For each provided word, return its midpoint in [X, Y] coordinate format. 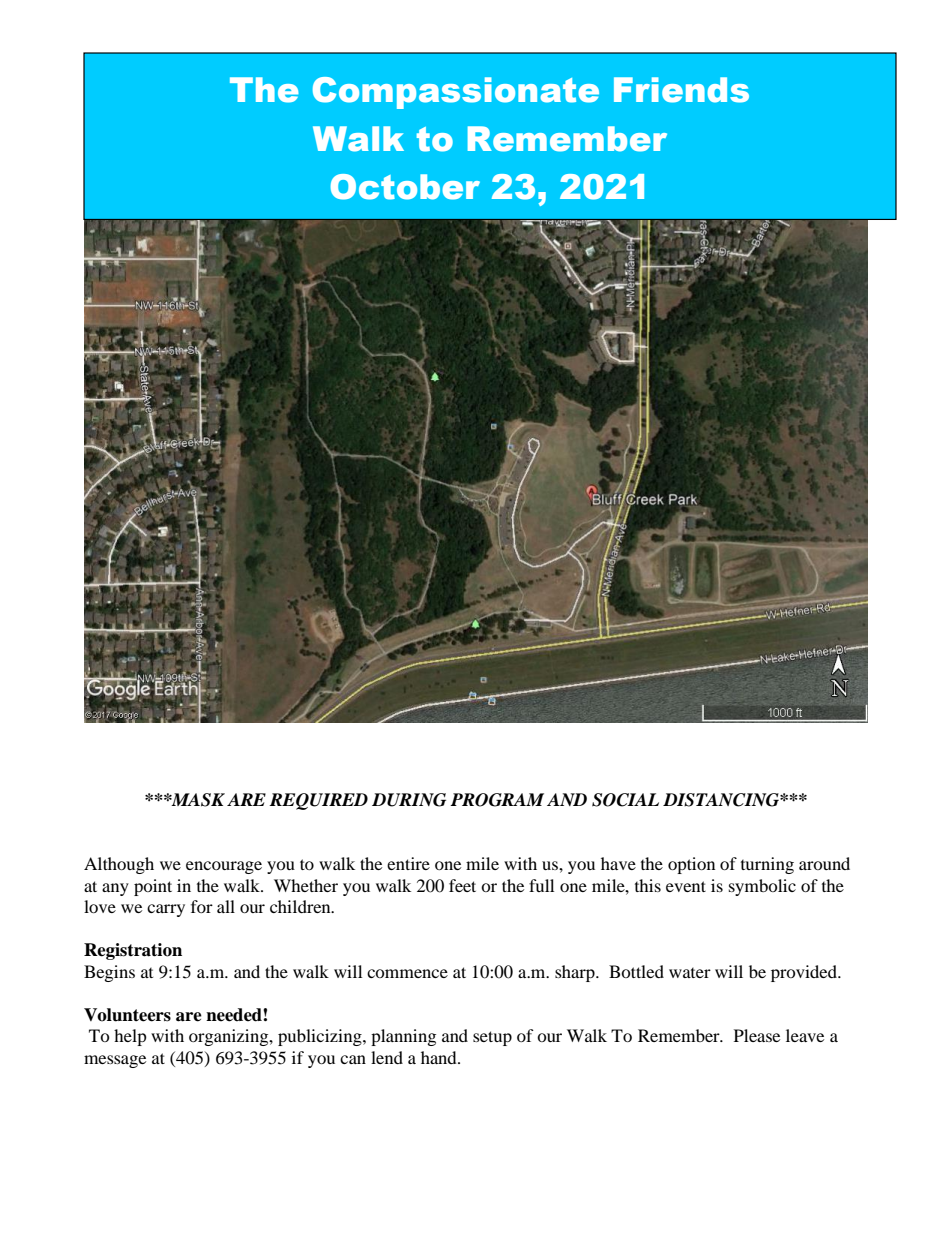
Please [757, 1035]
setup [492, 1038]
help [130, 1037]
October [405, 187]
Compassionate [456, 93]
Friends [681, 90]
